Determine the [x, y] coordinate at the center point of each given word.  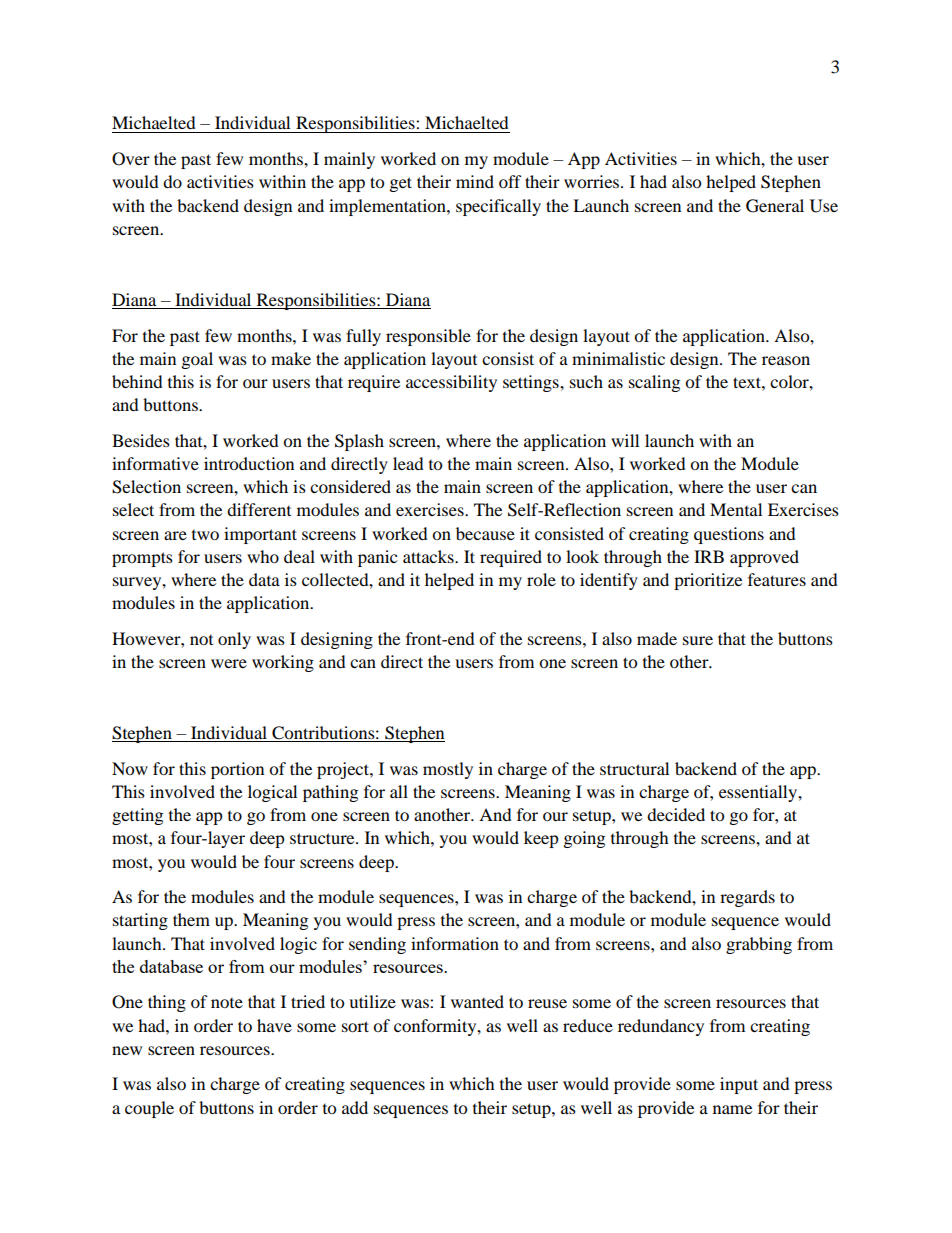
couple [149, 1109]
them [191, 919]
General [775, 206]
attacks [429, 556]
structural [634, 768]
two [205, 535]
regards [747, 898]
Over [131, 159]
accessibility [451, 383]
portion [237, 770]
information [455, 943]
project [344, 770]
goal [197, 360]
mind [475, 181]
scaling [654, 383]
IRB [709, 556]
